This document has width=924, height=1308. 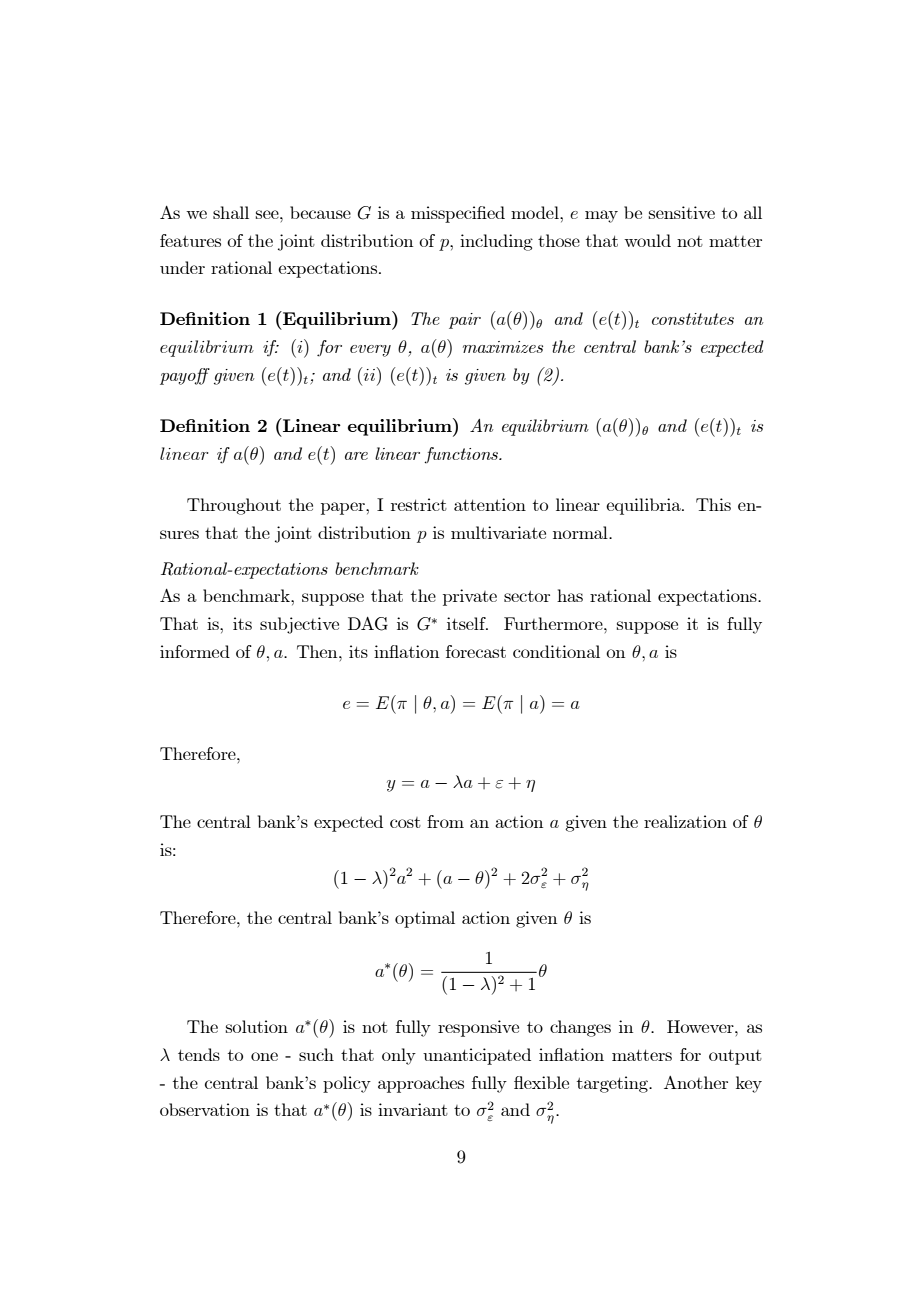 What do you see at coordinates (195, 651) in the document?
I see `informed` at bounding box center [195, 651].
